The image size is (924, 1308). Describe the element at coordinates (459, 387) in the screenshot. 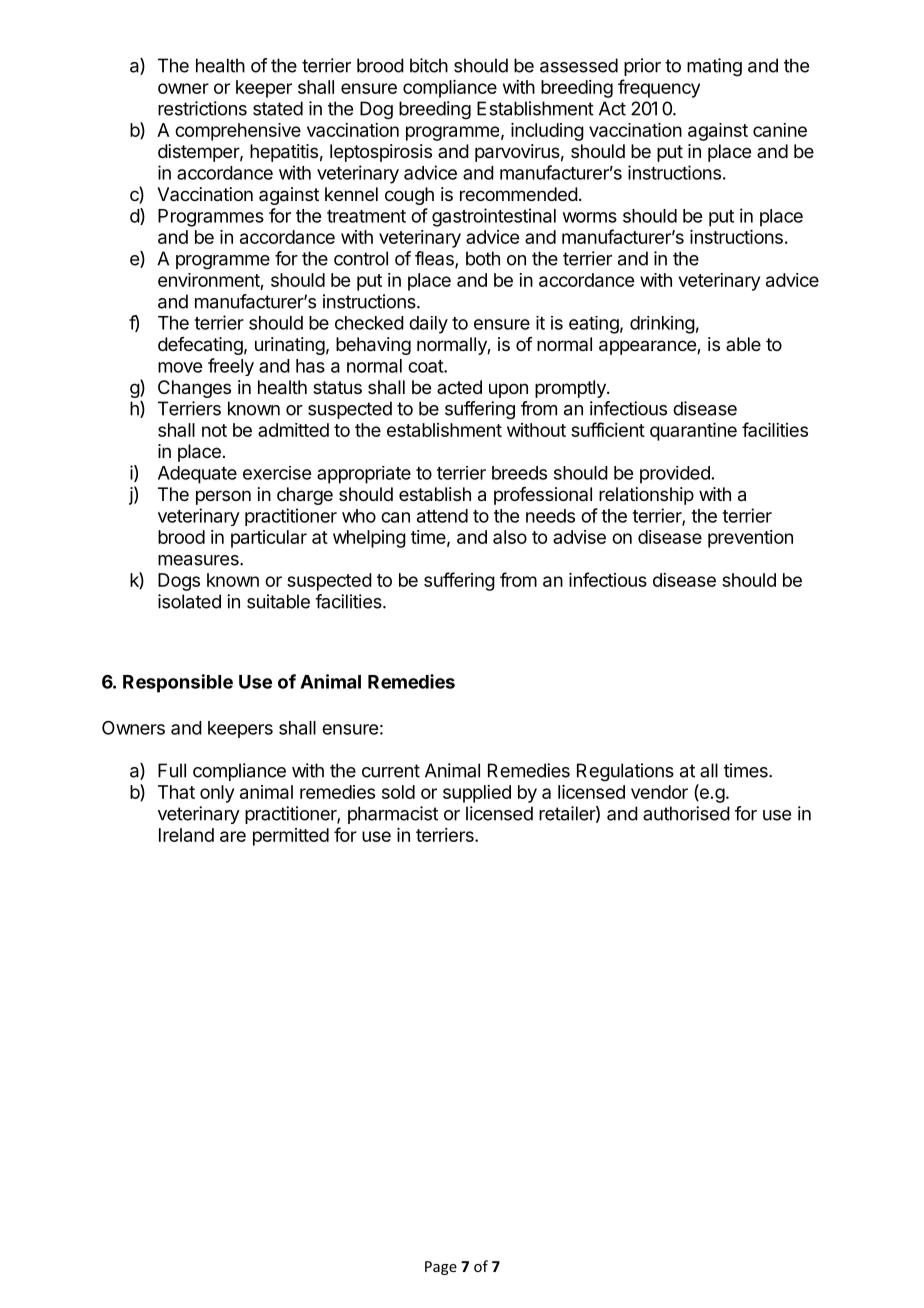

I see `acted` at that location.
